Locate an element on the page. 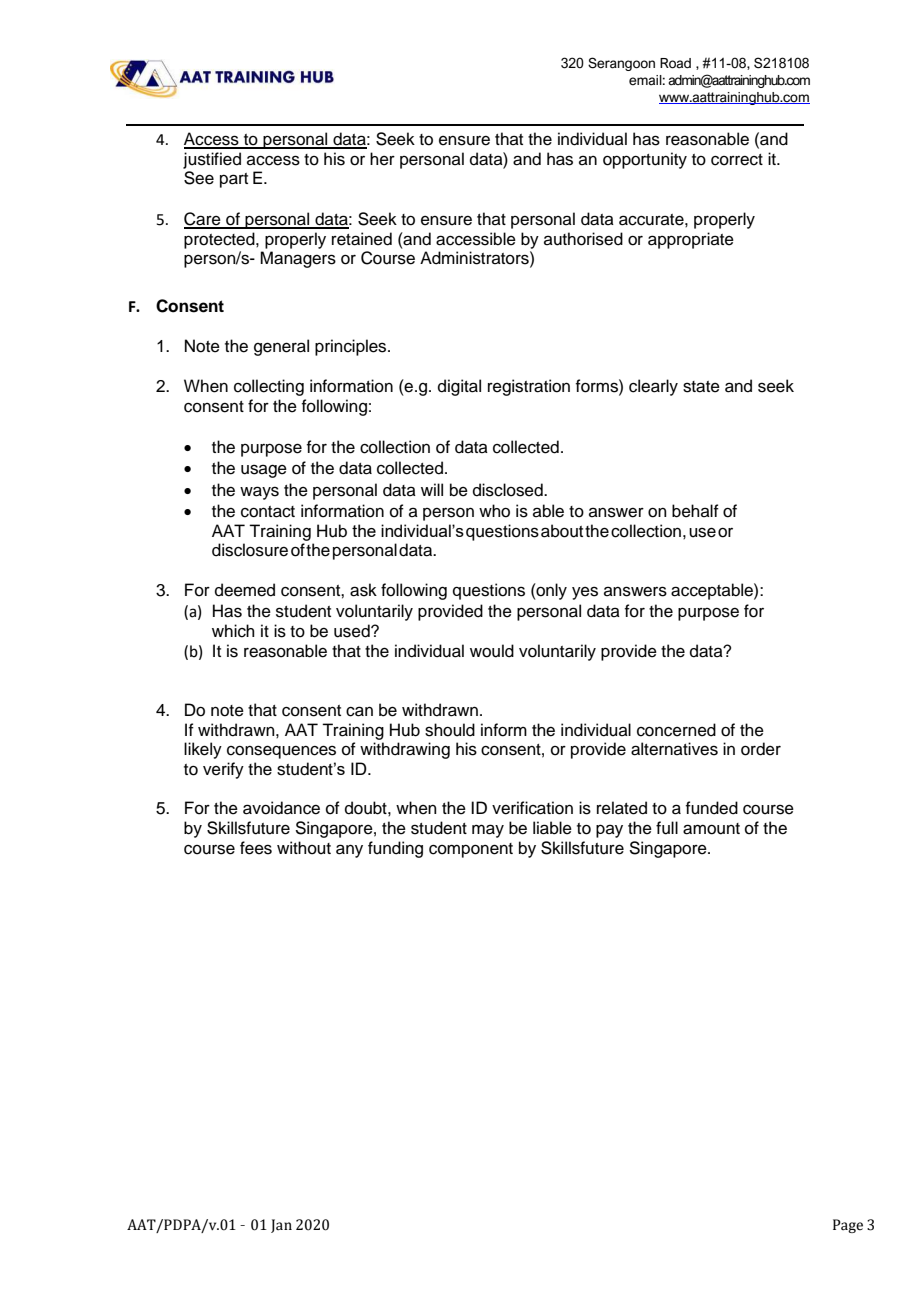  verification is located at coordinates (532, 808).
